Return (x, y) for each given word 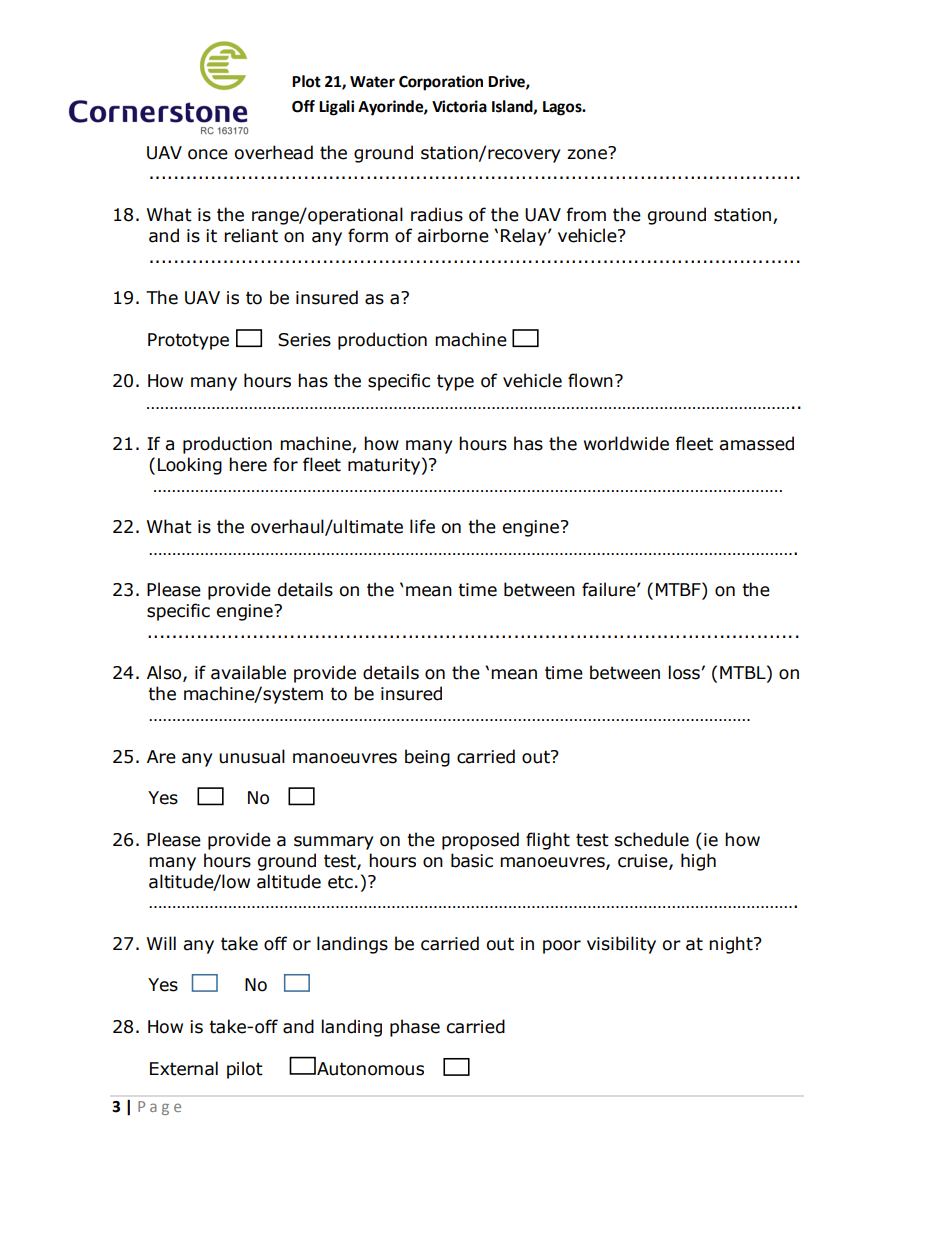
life (422, 526)
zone (588, 153)
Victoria (459, 106)
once (208, 154)
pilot (245, 1070)
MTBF (679, 589)
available (248, 672)
